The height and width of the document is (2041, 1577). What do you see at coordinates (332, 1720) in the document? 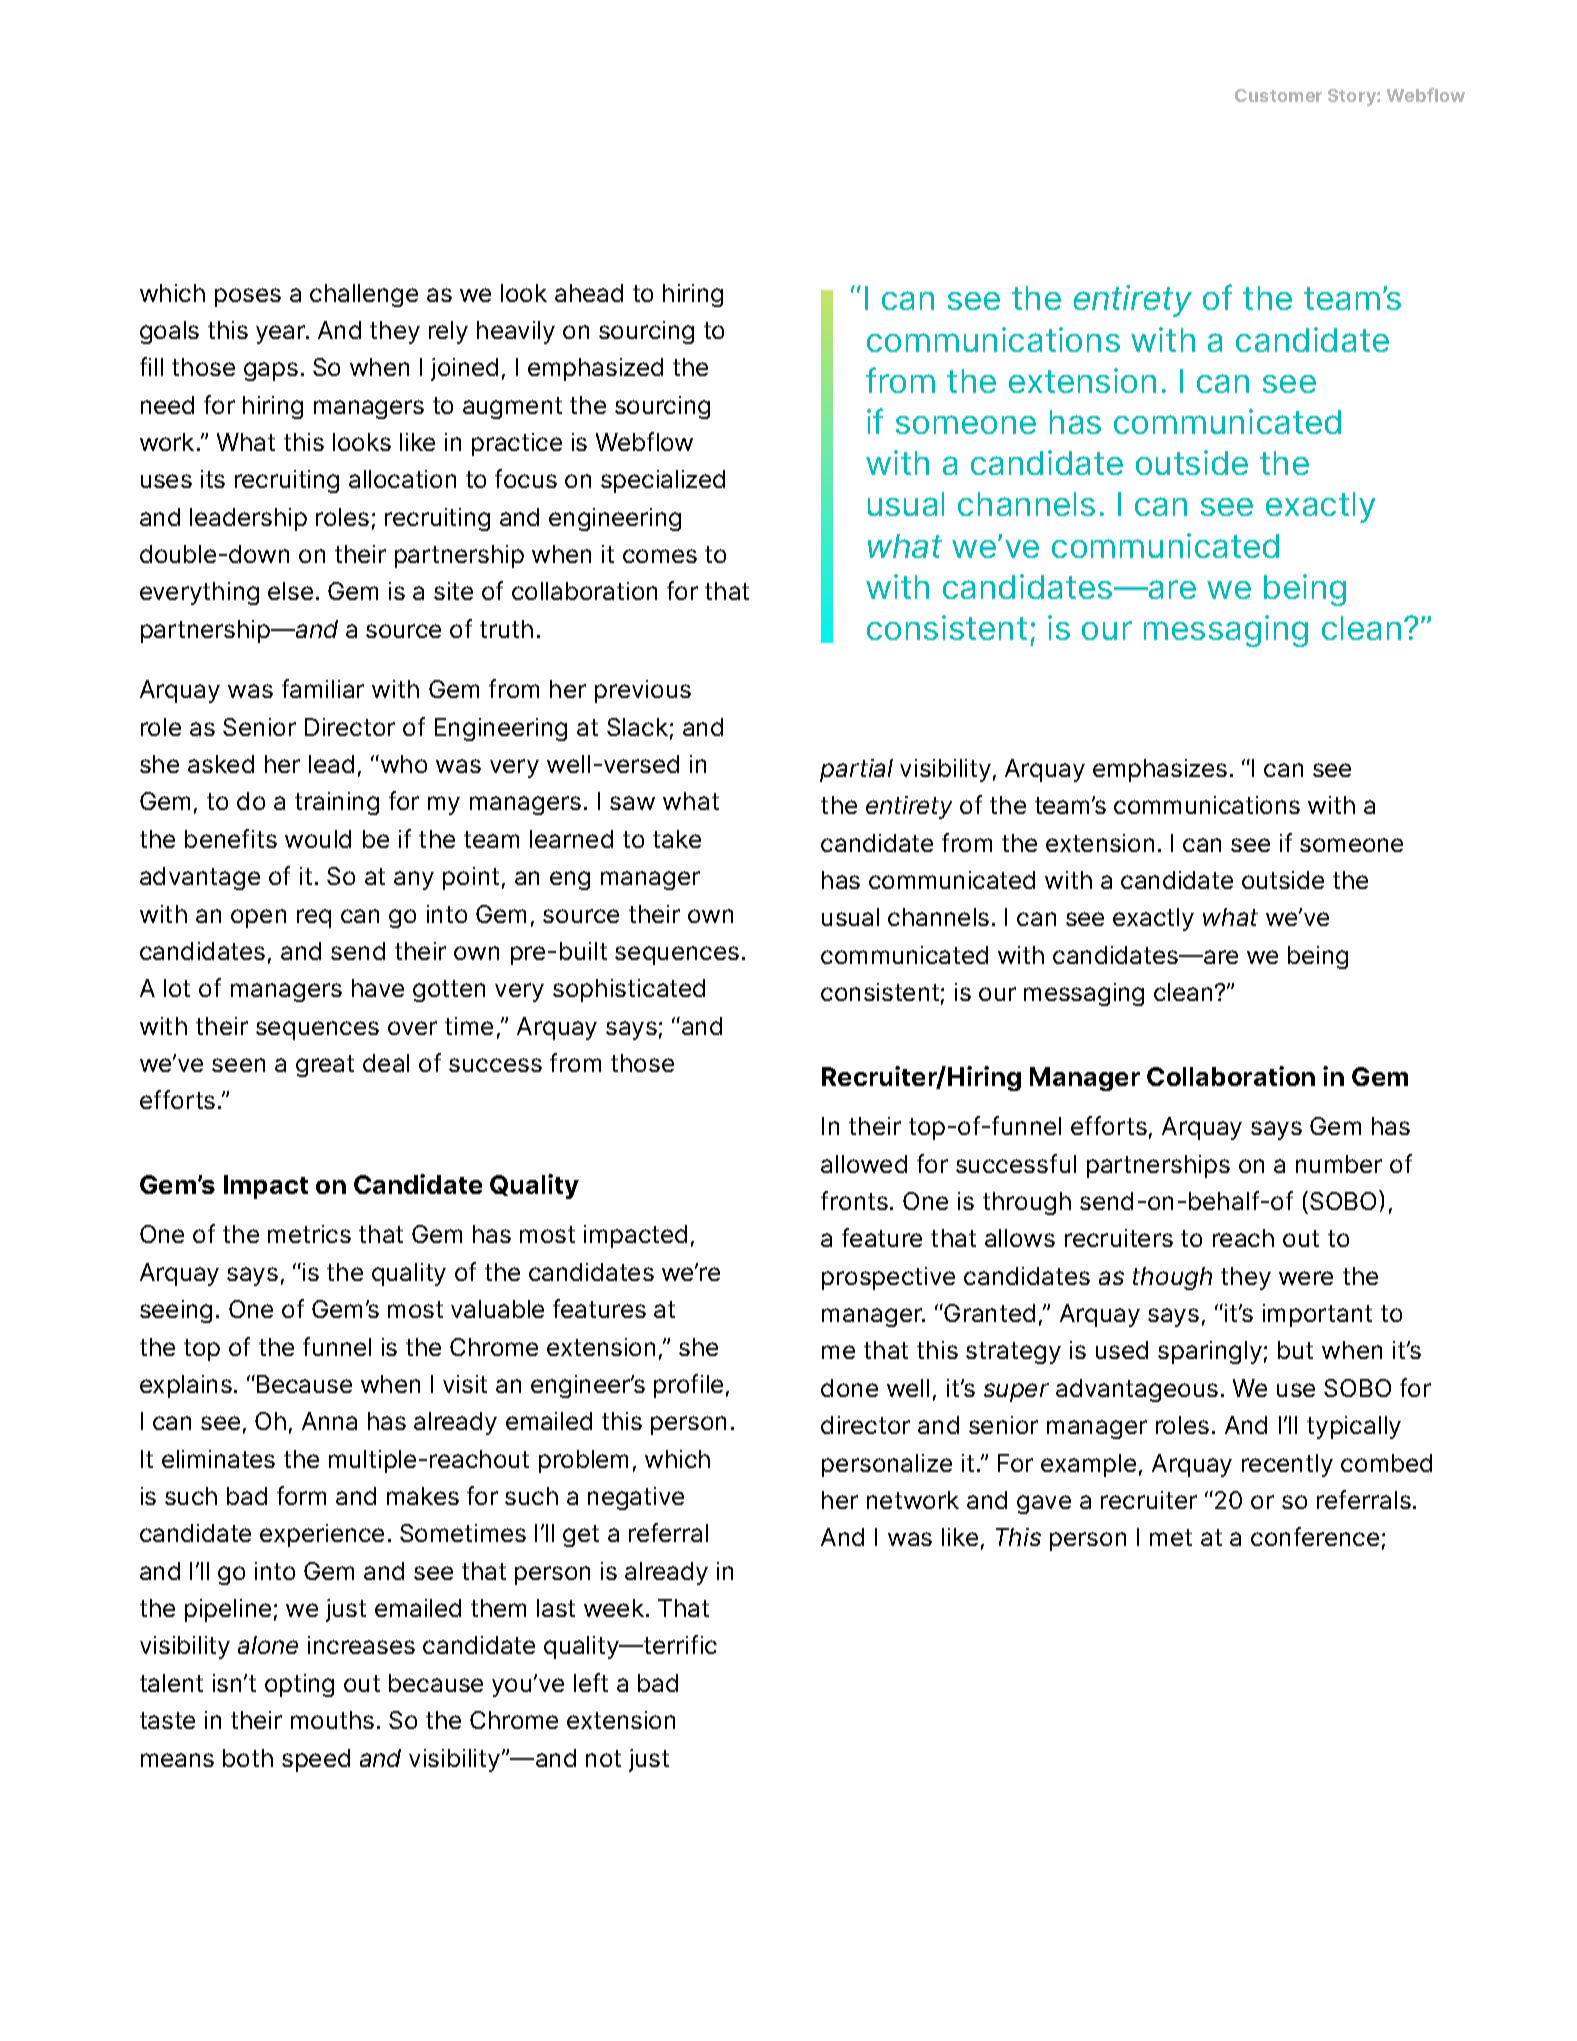
I see `mouths` at bounding box center [332, 1720].
